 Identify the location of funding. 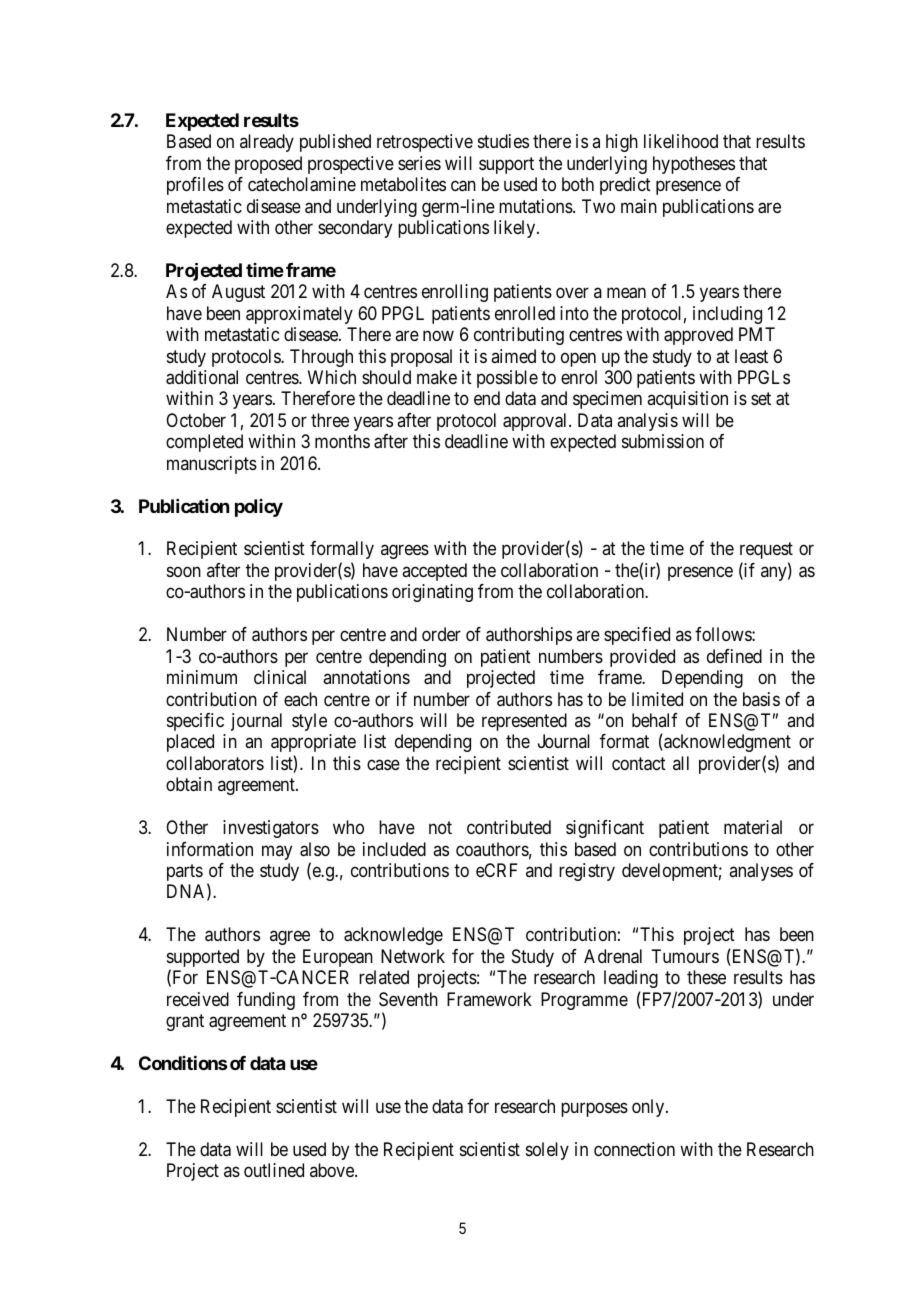
(266, 1001).
